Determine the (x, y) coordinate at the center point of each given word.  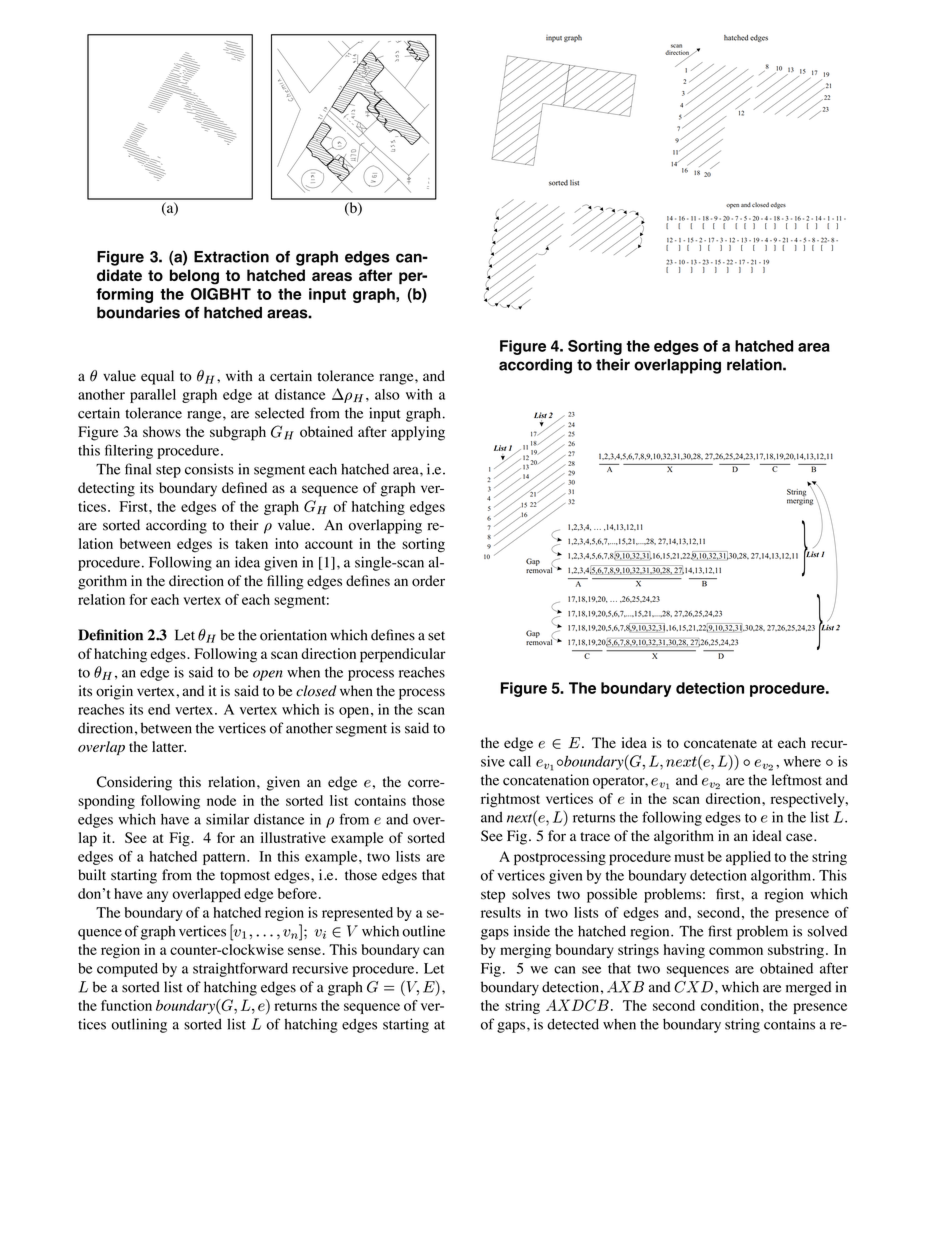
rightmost (510, 800)
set (436, 636)
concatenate (720, 744)
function (126, 1005)
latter (169, 746)
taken (251, 543)
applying (418, 433)
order (428, 581)
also (387, 394)
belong (194, 277)
